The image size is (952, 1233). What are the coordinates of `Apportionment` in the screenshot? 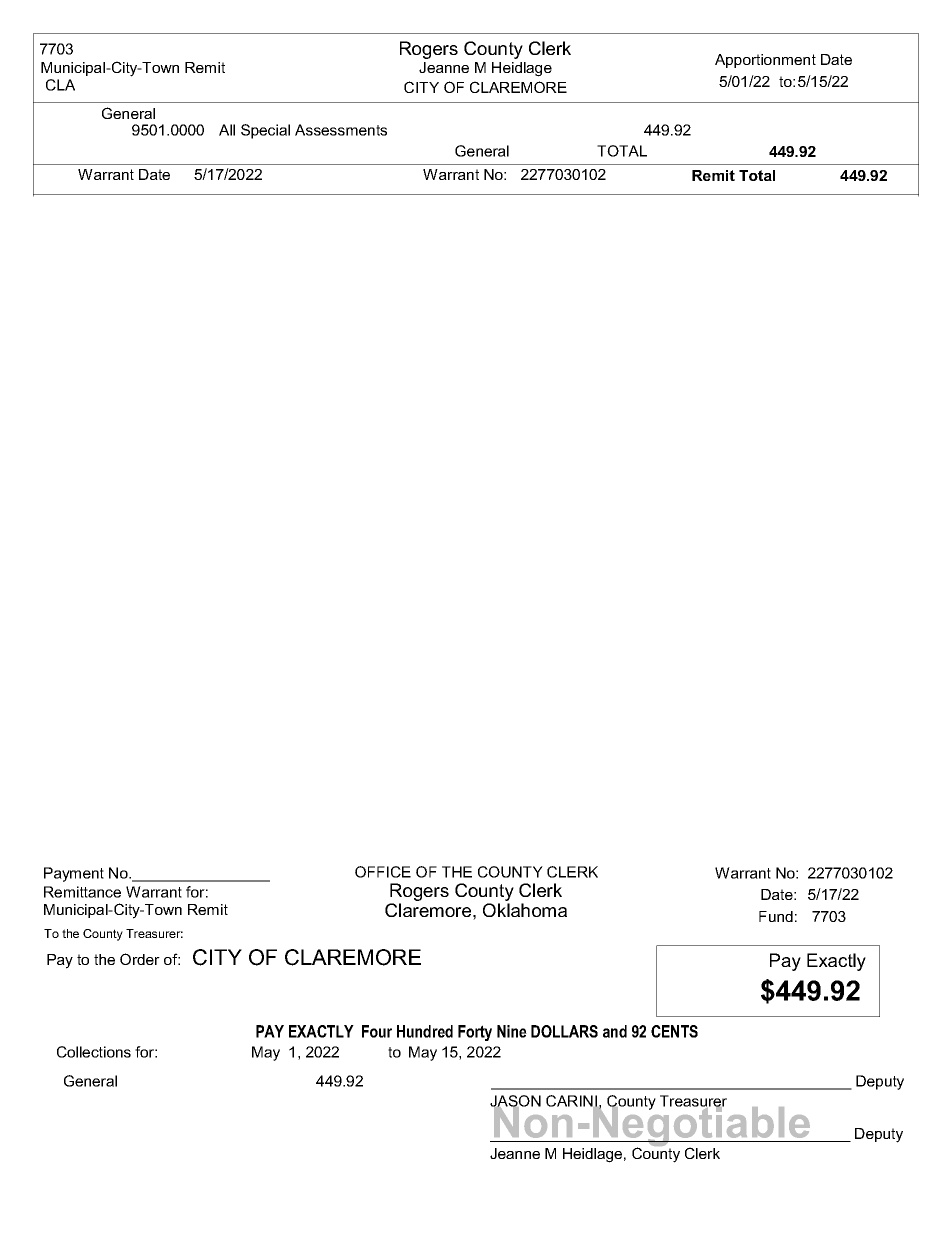 It's located at (765, 61).
